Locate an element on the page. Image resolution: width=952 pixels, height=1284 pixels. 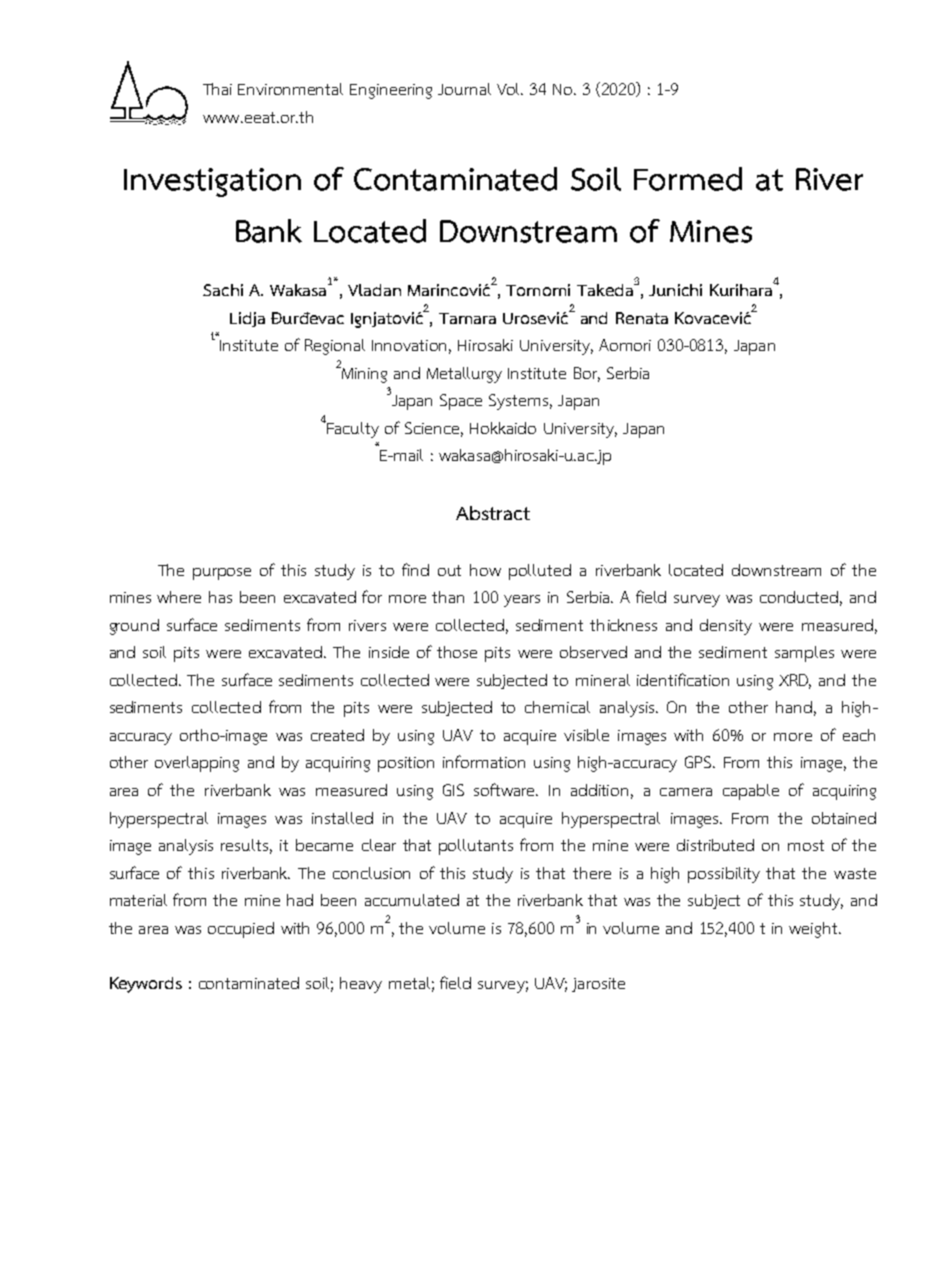
overlapping is located at coordinates (197, 764).
